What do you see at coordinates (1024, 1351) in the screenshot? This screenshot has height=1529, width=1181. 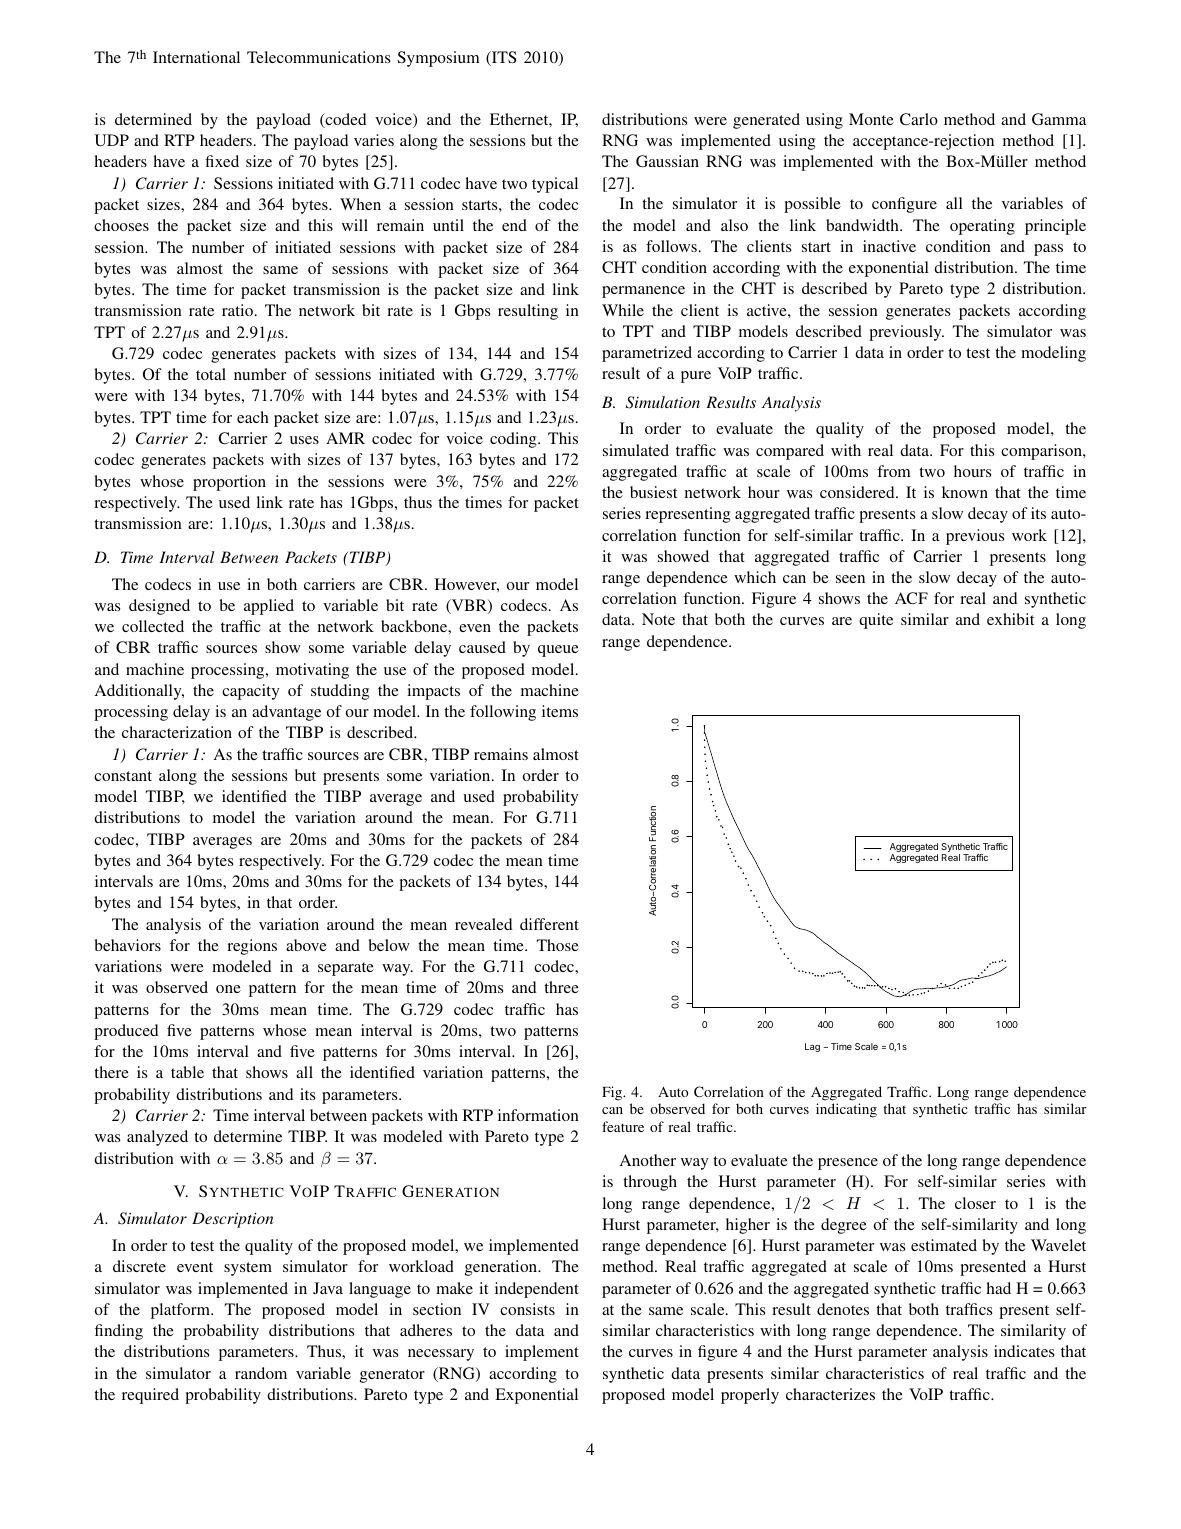 I see `indicates` at bounding box center [1024, 1351].
